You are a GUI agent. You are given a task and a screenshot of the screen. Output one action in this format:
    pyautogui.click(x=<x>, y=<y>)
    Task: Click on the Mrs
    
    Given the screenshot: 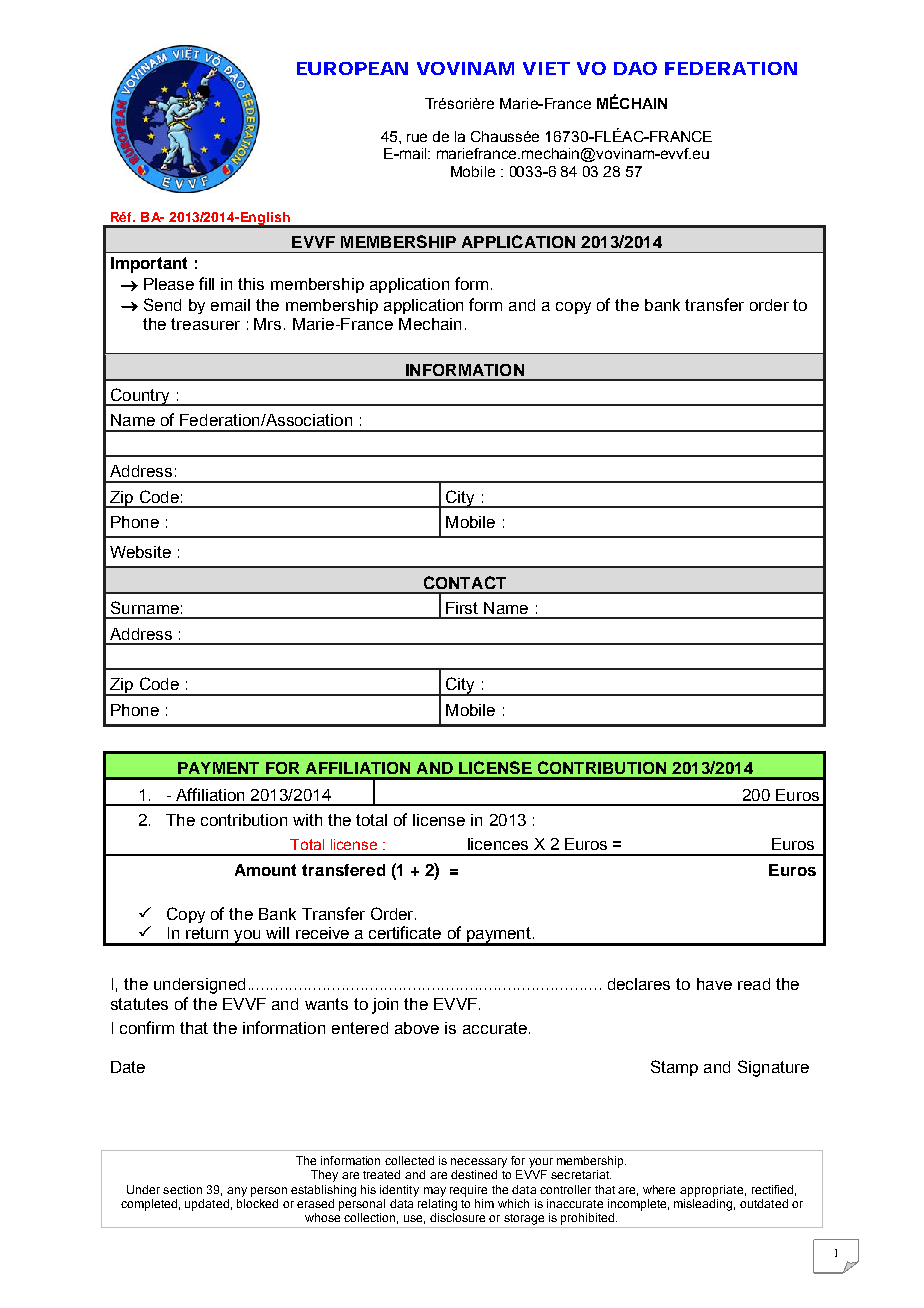 What is the action you would take?
    pyautogui.click(x=267, y=324)
